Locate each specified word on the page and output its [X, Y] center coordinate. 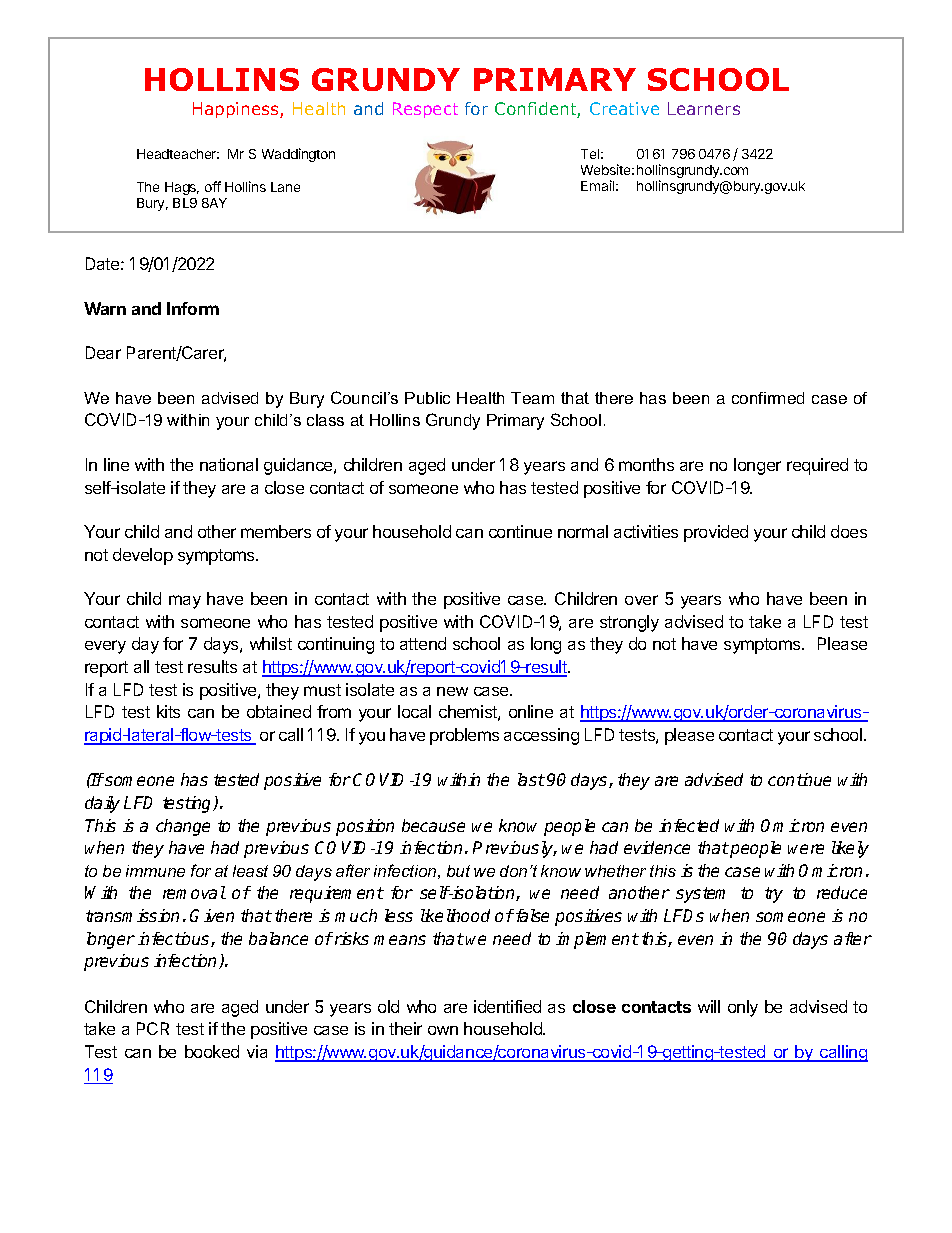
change [183, 827]
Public [427, 398]
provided [716, 533]
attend [423, 643]
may [185, 602]
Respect [425, 110]
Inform [193, 308]
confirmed [768, 398]
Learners [704, 108]
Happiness [237, 110]
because [433, 825]
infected [689, 825]
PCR [153, 1028]
